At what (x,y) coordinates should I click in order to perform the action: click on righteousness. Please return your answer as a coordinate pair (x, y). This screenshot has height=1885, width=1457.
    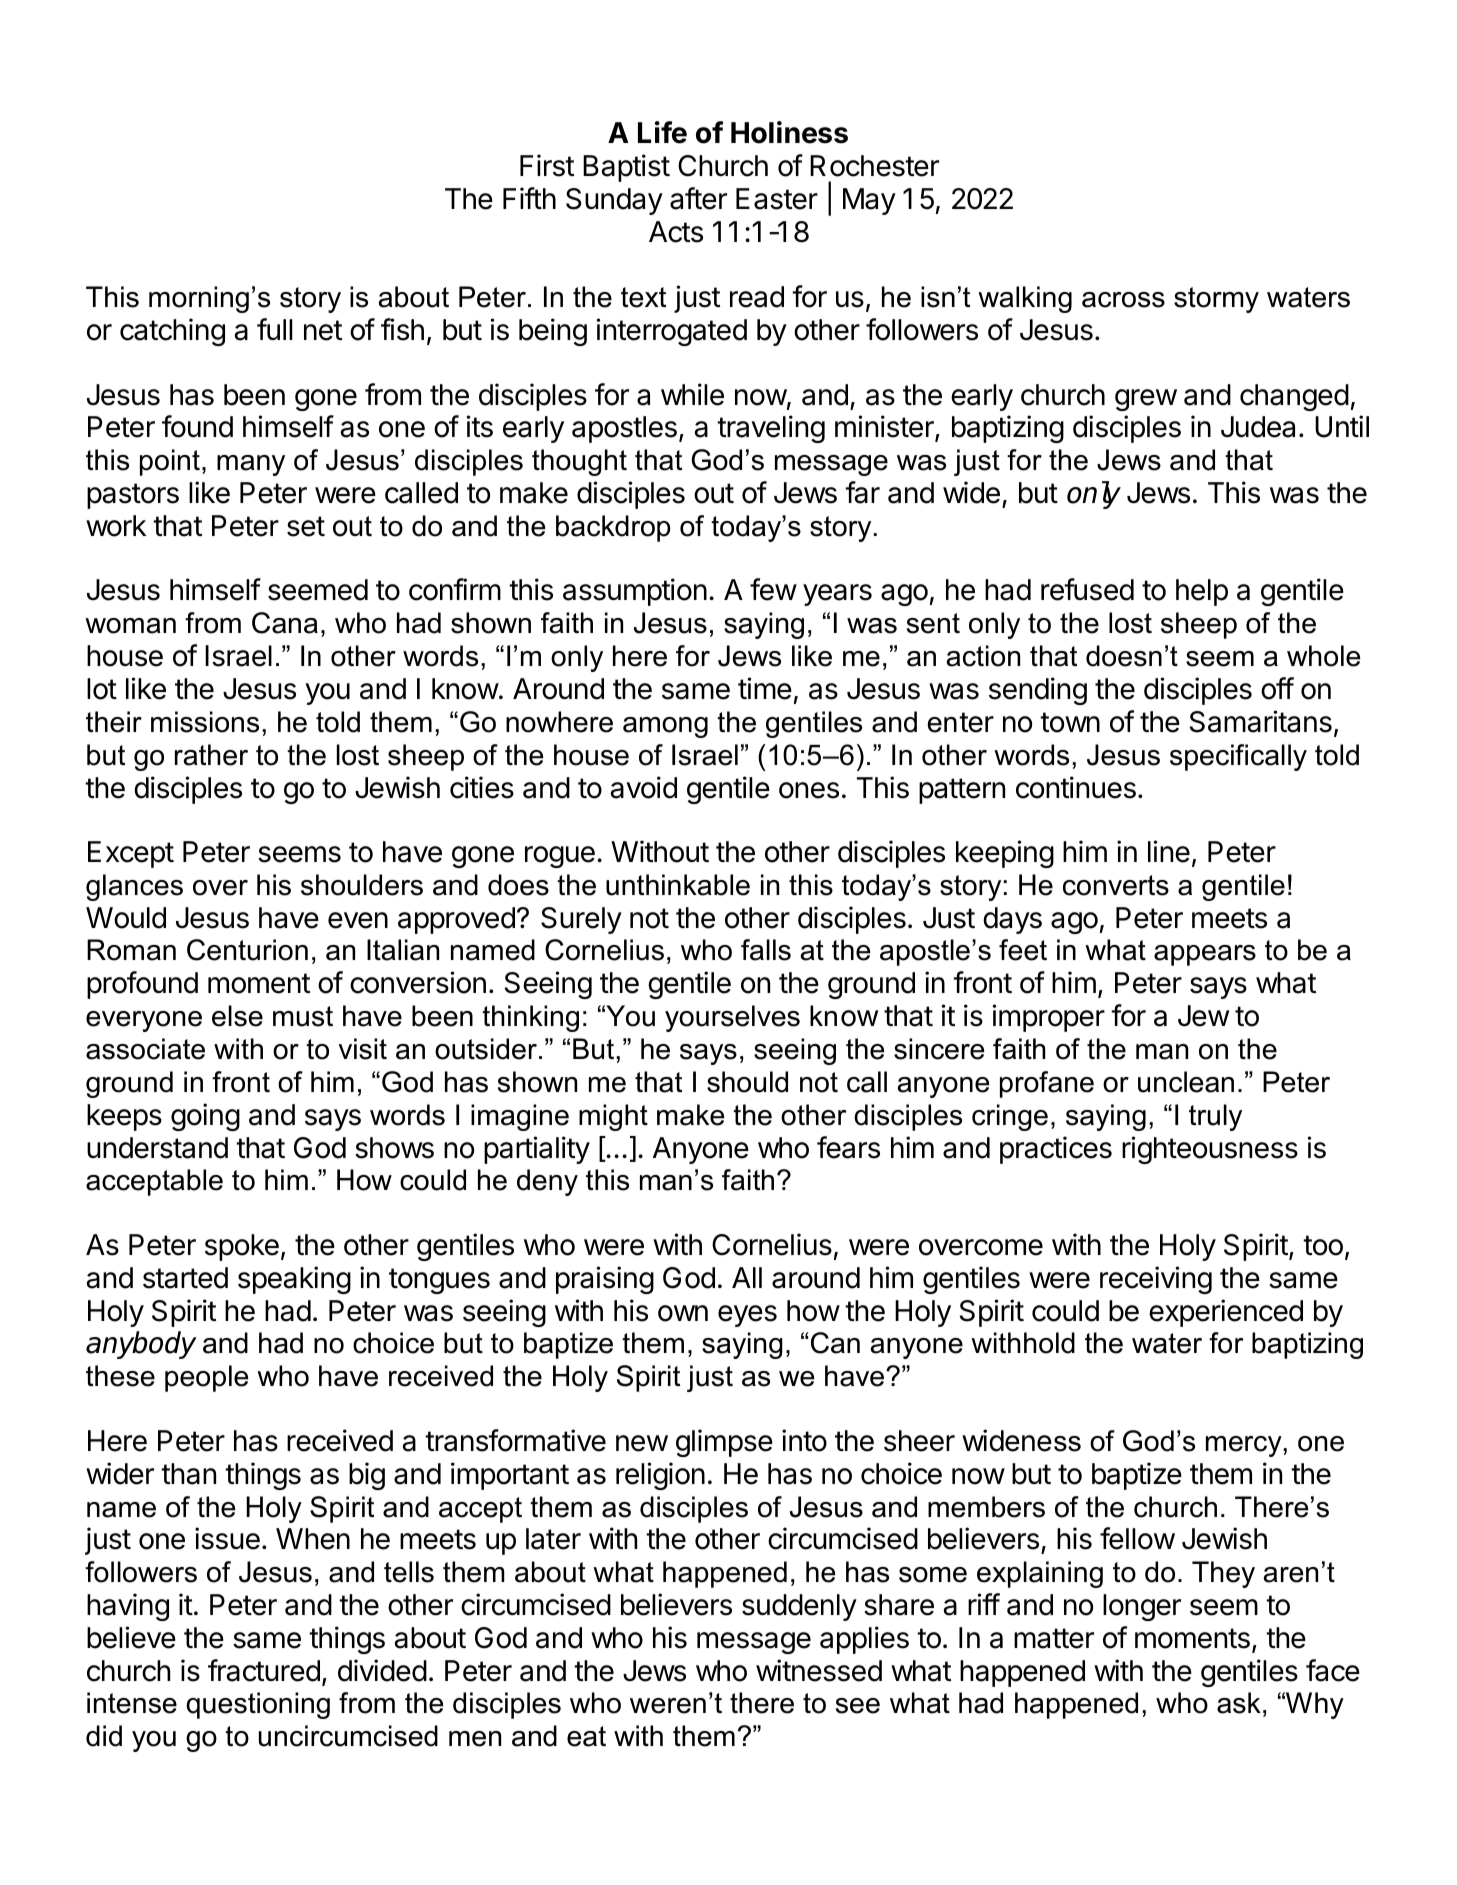
    Looking at the image, I should click on (1210, 1150).
